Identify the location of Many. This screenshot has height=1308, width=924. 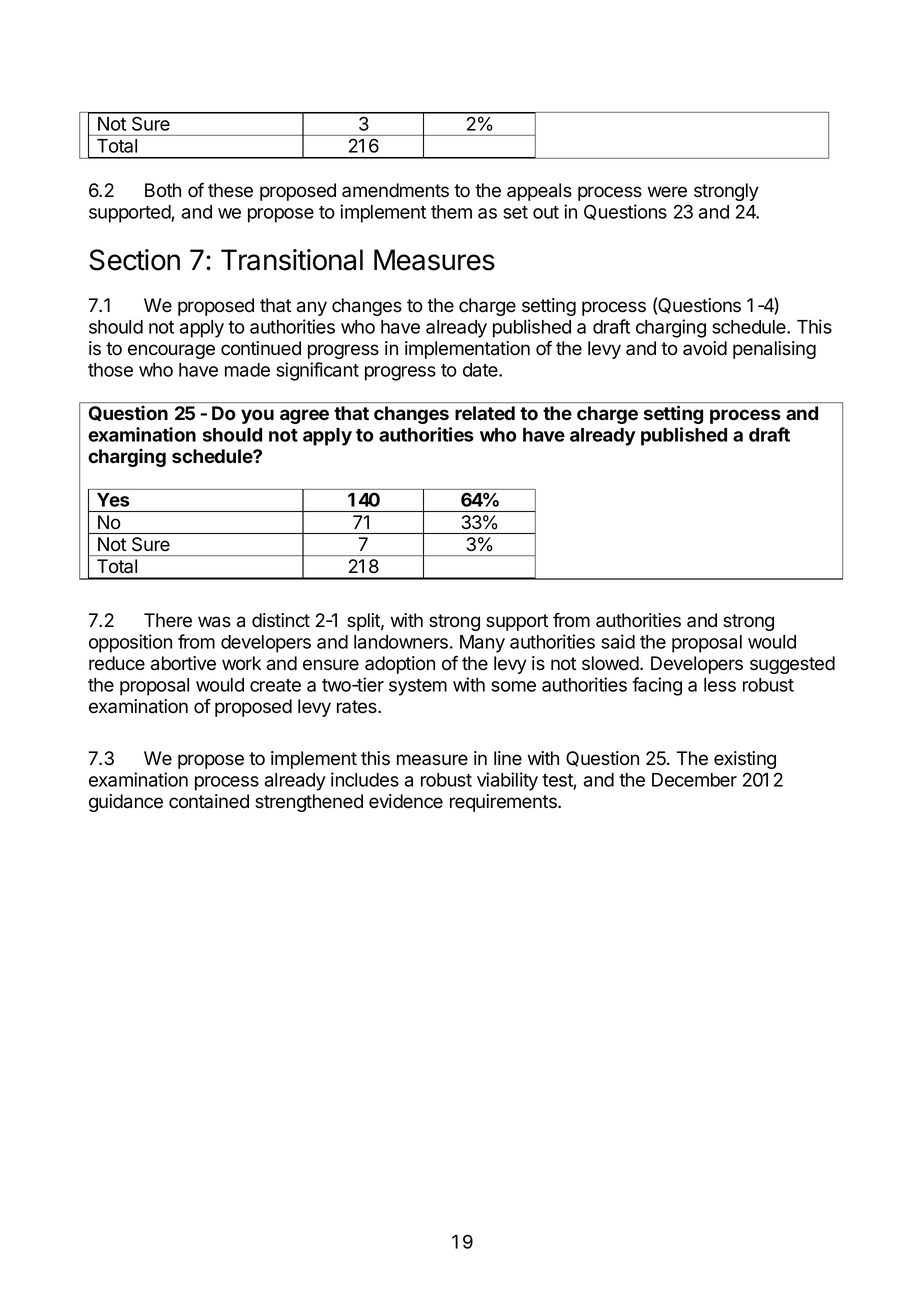
(482, 644).
